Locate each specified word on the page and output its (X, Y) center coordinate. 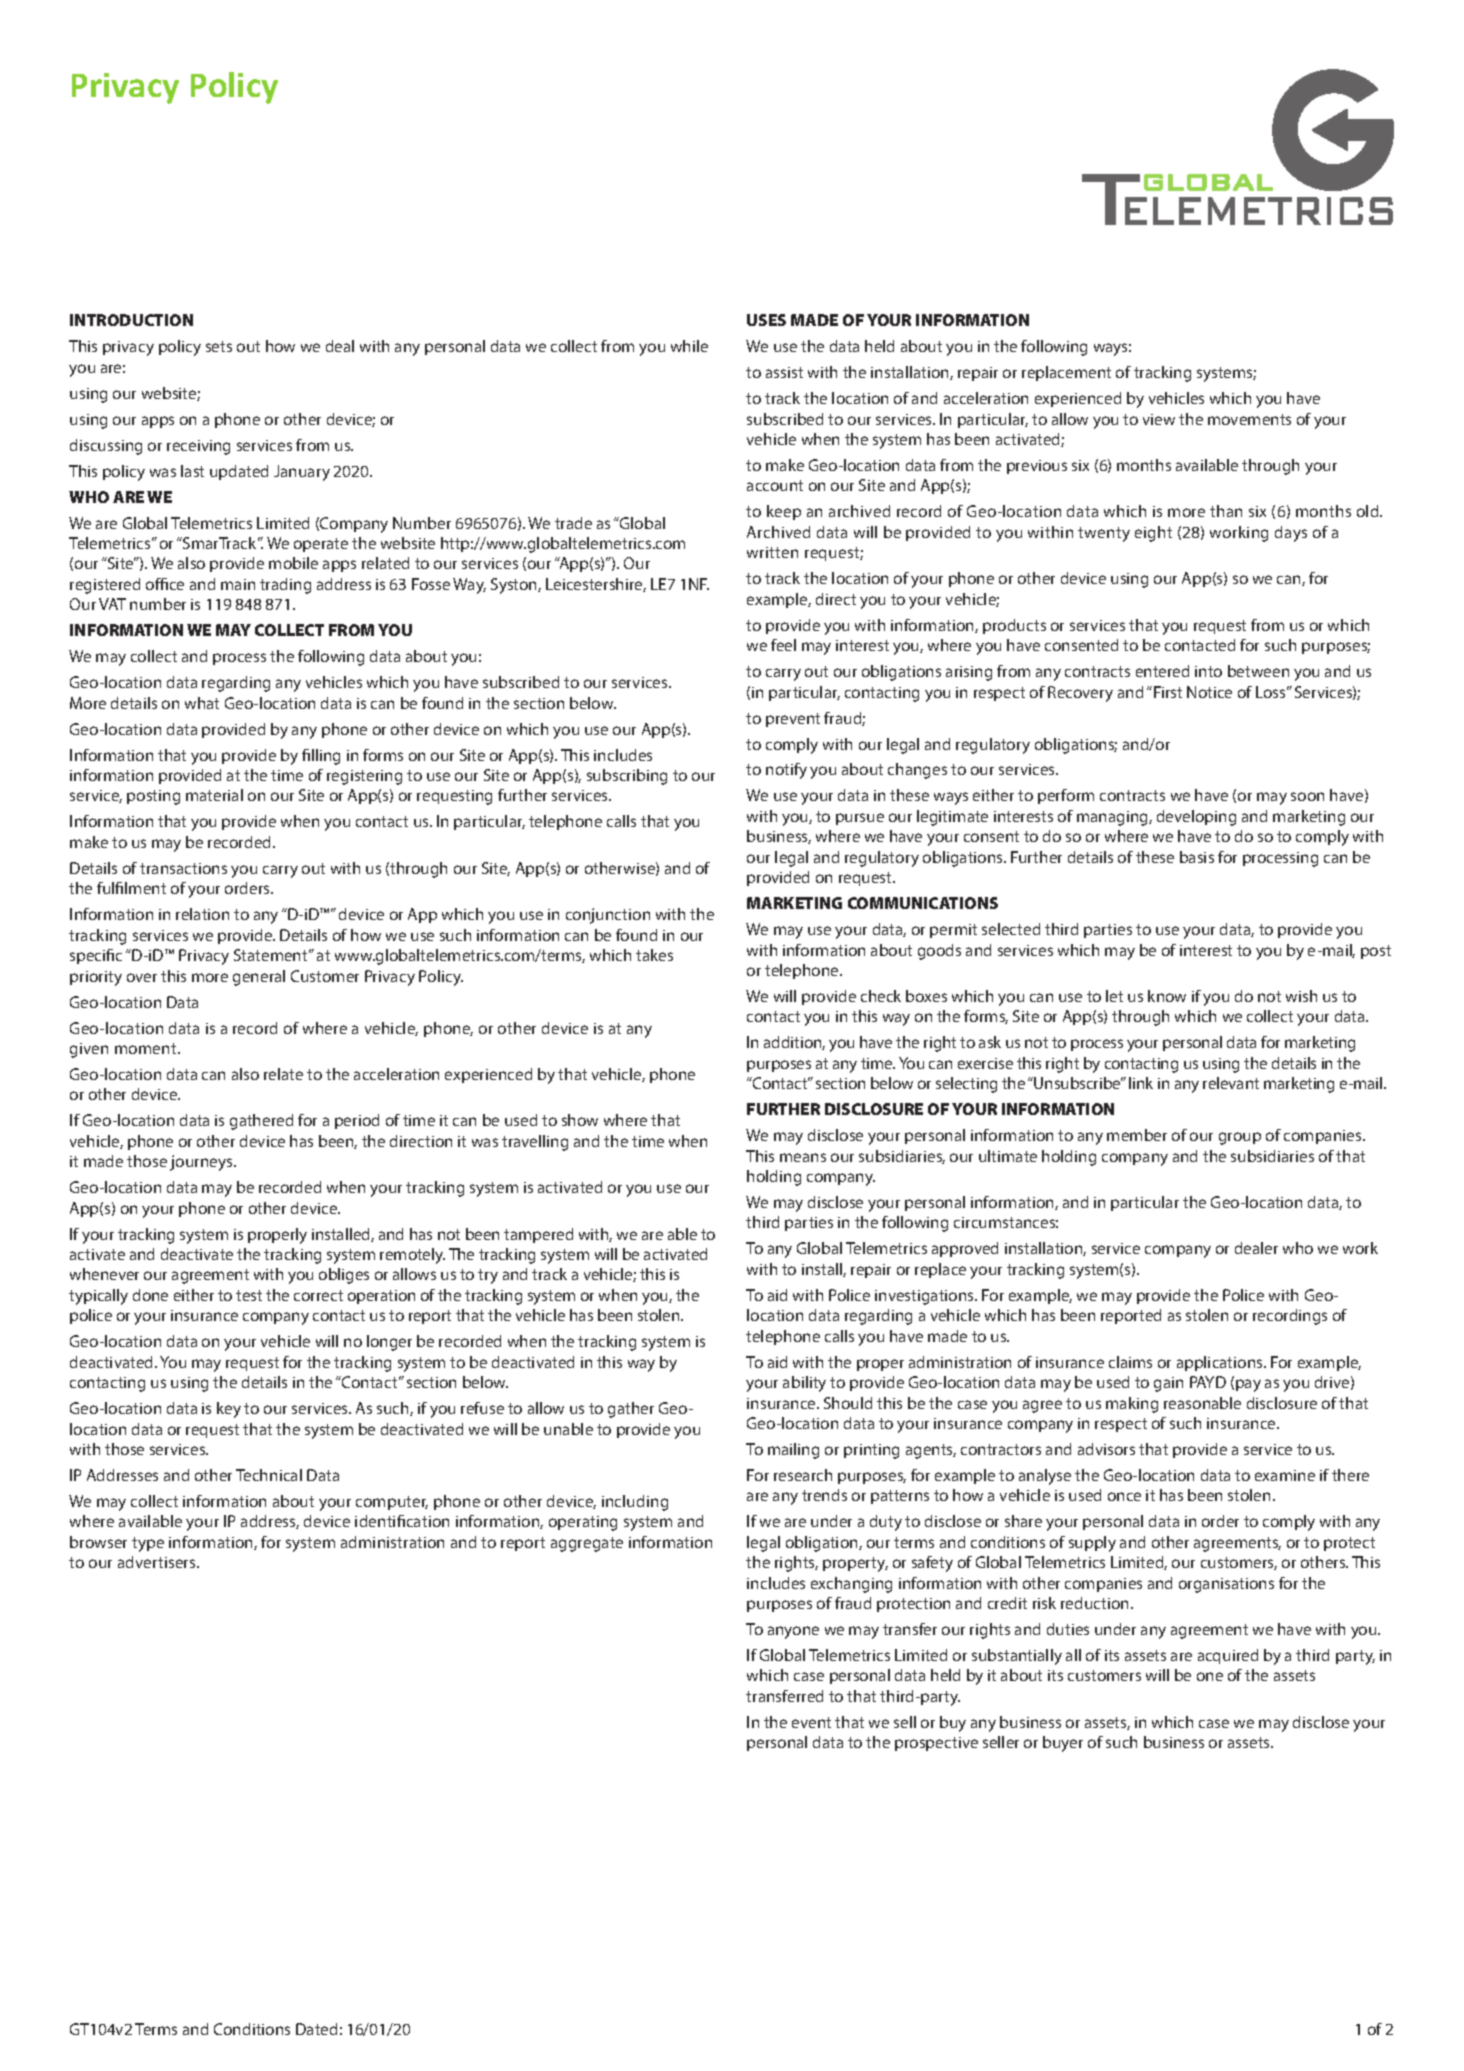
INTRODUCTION (131, 320)
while (689, 346)
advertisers (158, 1562)
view (1159, 419)
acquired (1228, 1656)
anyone (793, 1632)
